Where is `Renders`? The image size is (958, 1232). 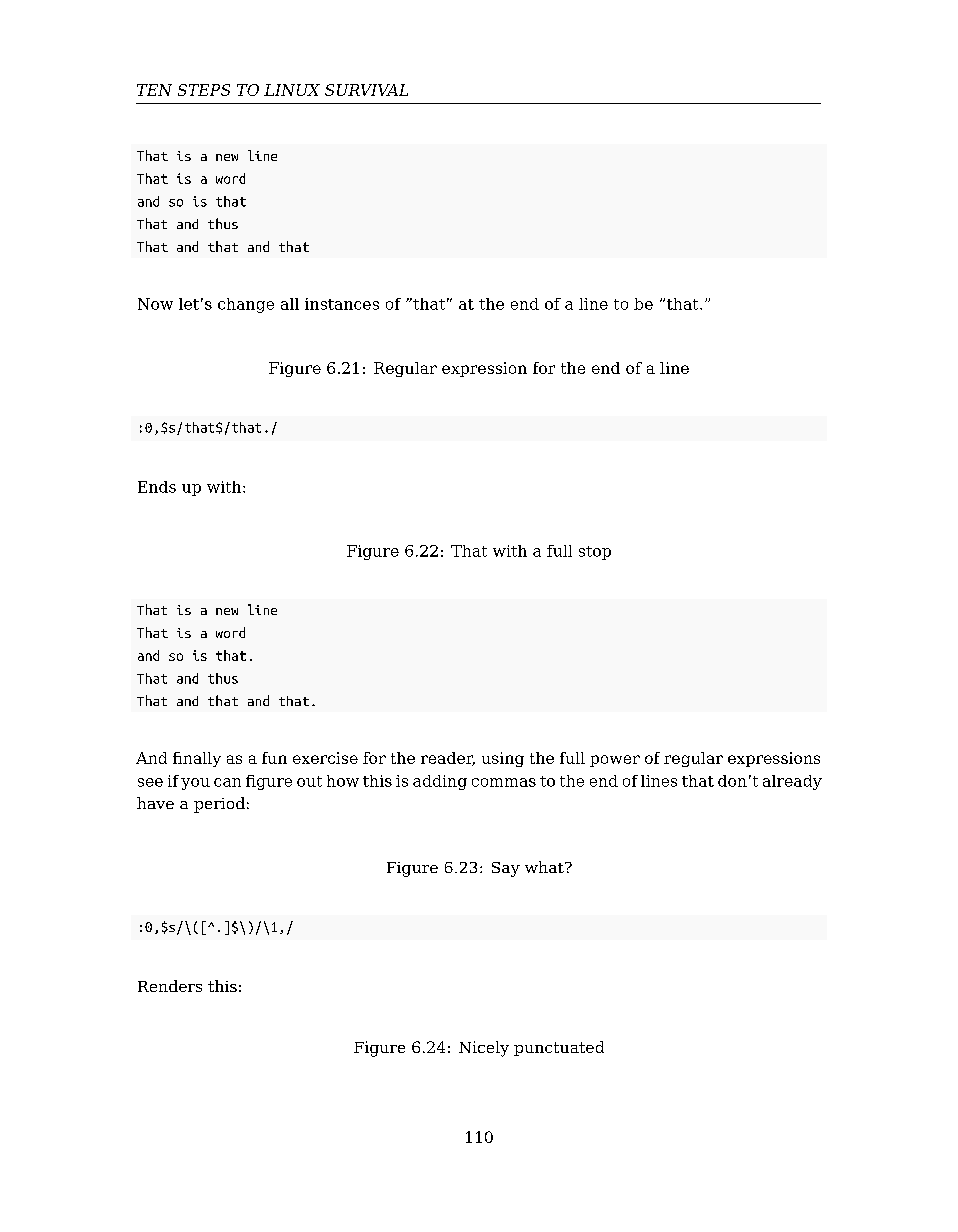 Renders is located at coordinates (170, 986).
